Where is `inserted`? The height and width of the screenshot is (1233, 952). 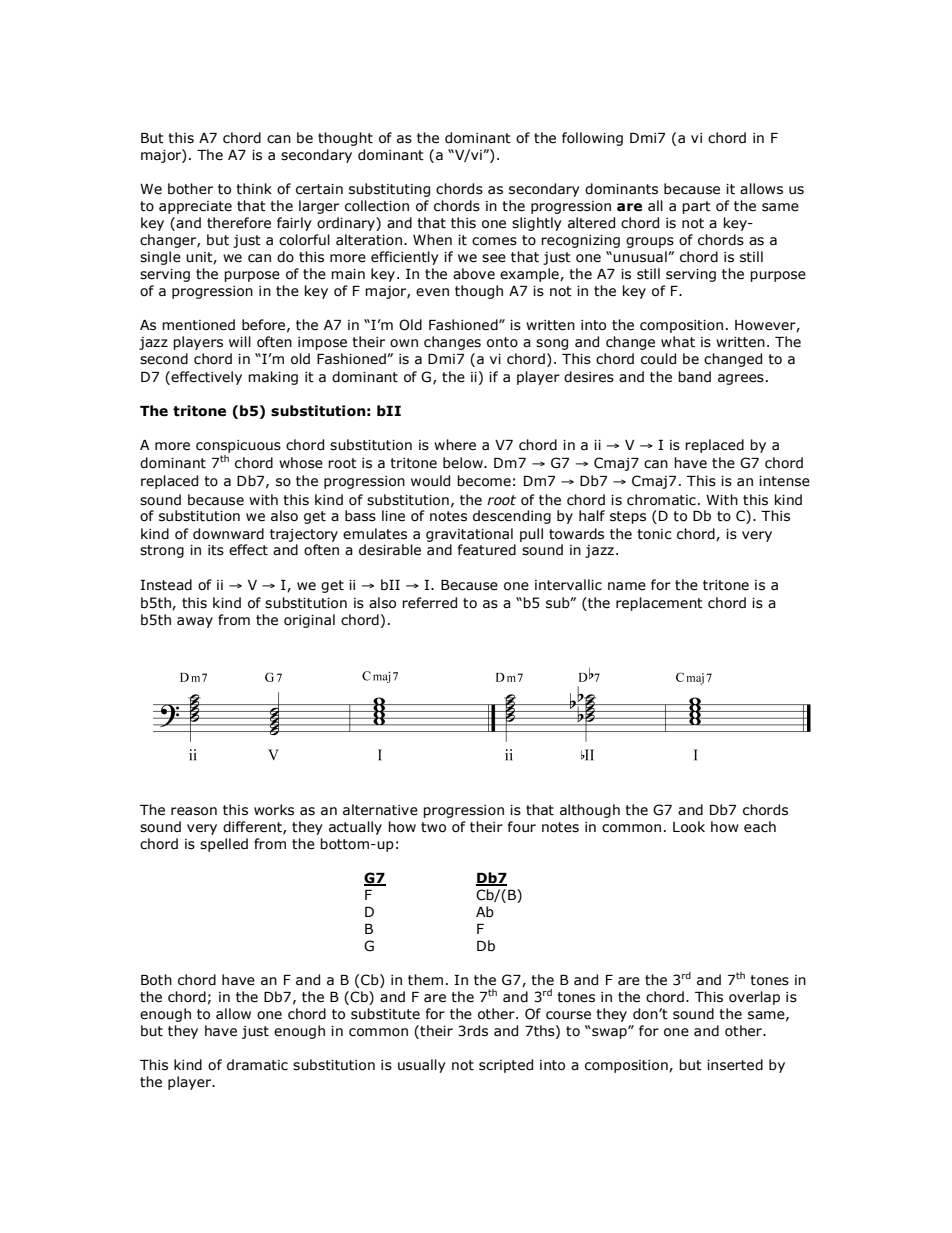
inserted is located at coordinates (735, 1065).
